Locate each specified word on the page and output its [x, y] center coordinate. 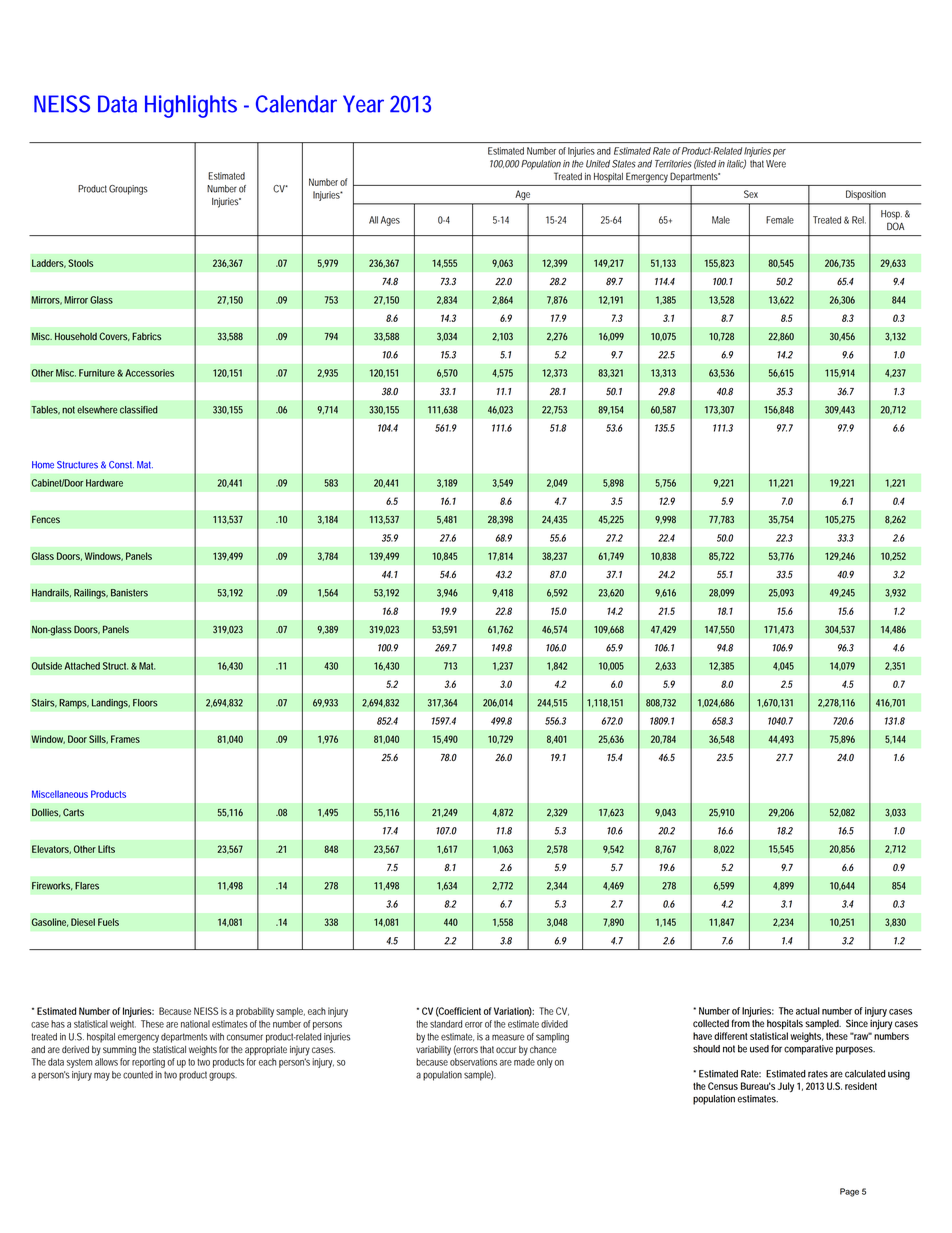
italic [736, 164]
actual [808, 1011]
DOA [896, 226]
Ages [390, 221]
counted [138, 1075]
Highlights [191, 106]
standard [446, 1024]
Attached [82, 666]
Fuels [108, 922]
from [740, 1023]
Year [363, 104]
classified [139, 410]
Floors [145, 703]
